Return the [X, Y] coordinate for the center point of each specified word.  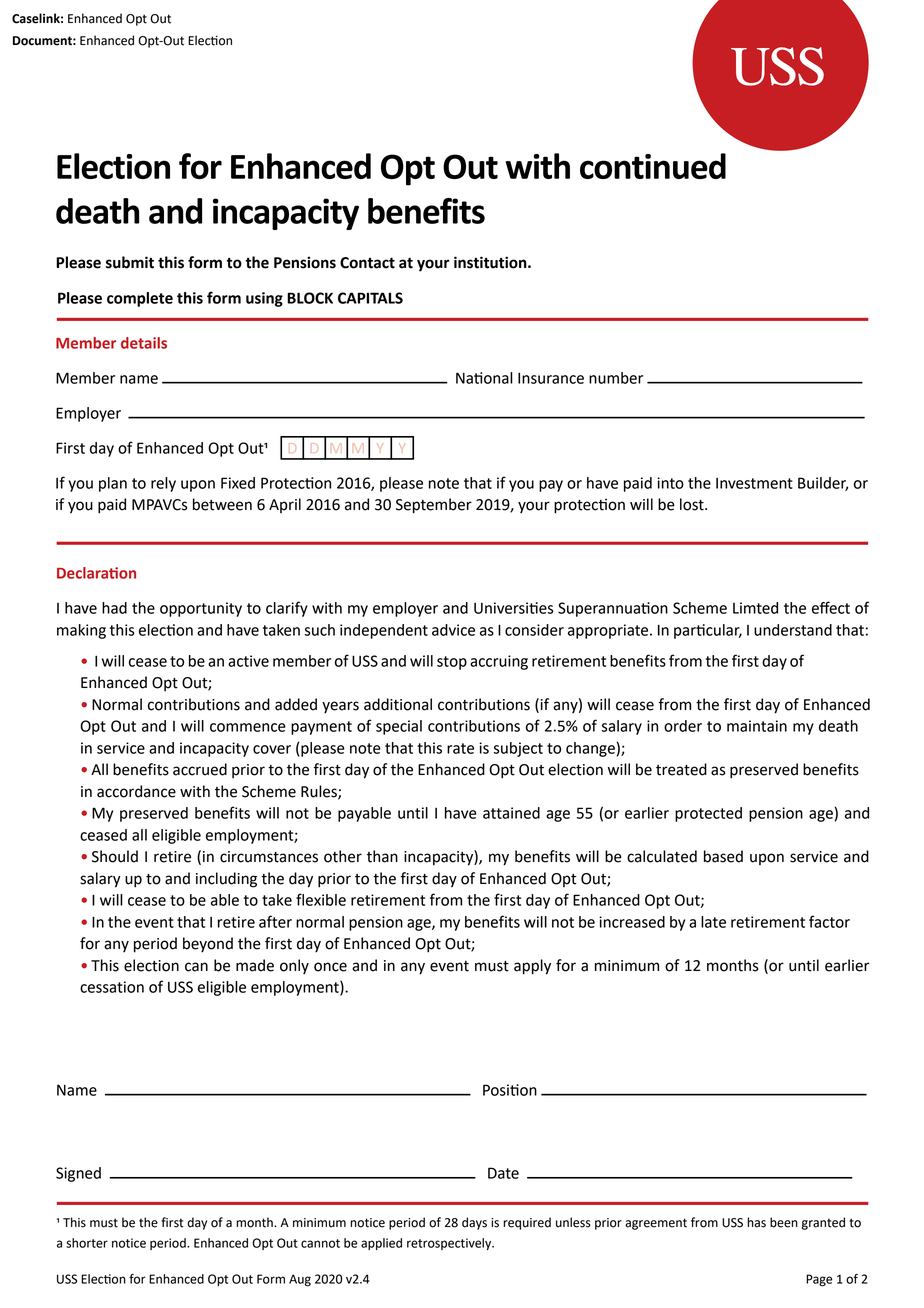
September [434, 506]
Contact [367, 263]
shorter [87, 1243]
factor [829, 921]
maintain [757, 726]
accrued [200, 769]
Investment [754, 483]
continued [653, 166]
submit [130, 262]
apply [532, 967]
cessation [112, 987]
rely [163, 484]
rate [460, 748]
